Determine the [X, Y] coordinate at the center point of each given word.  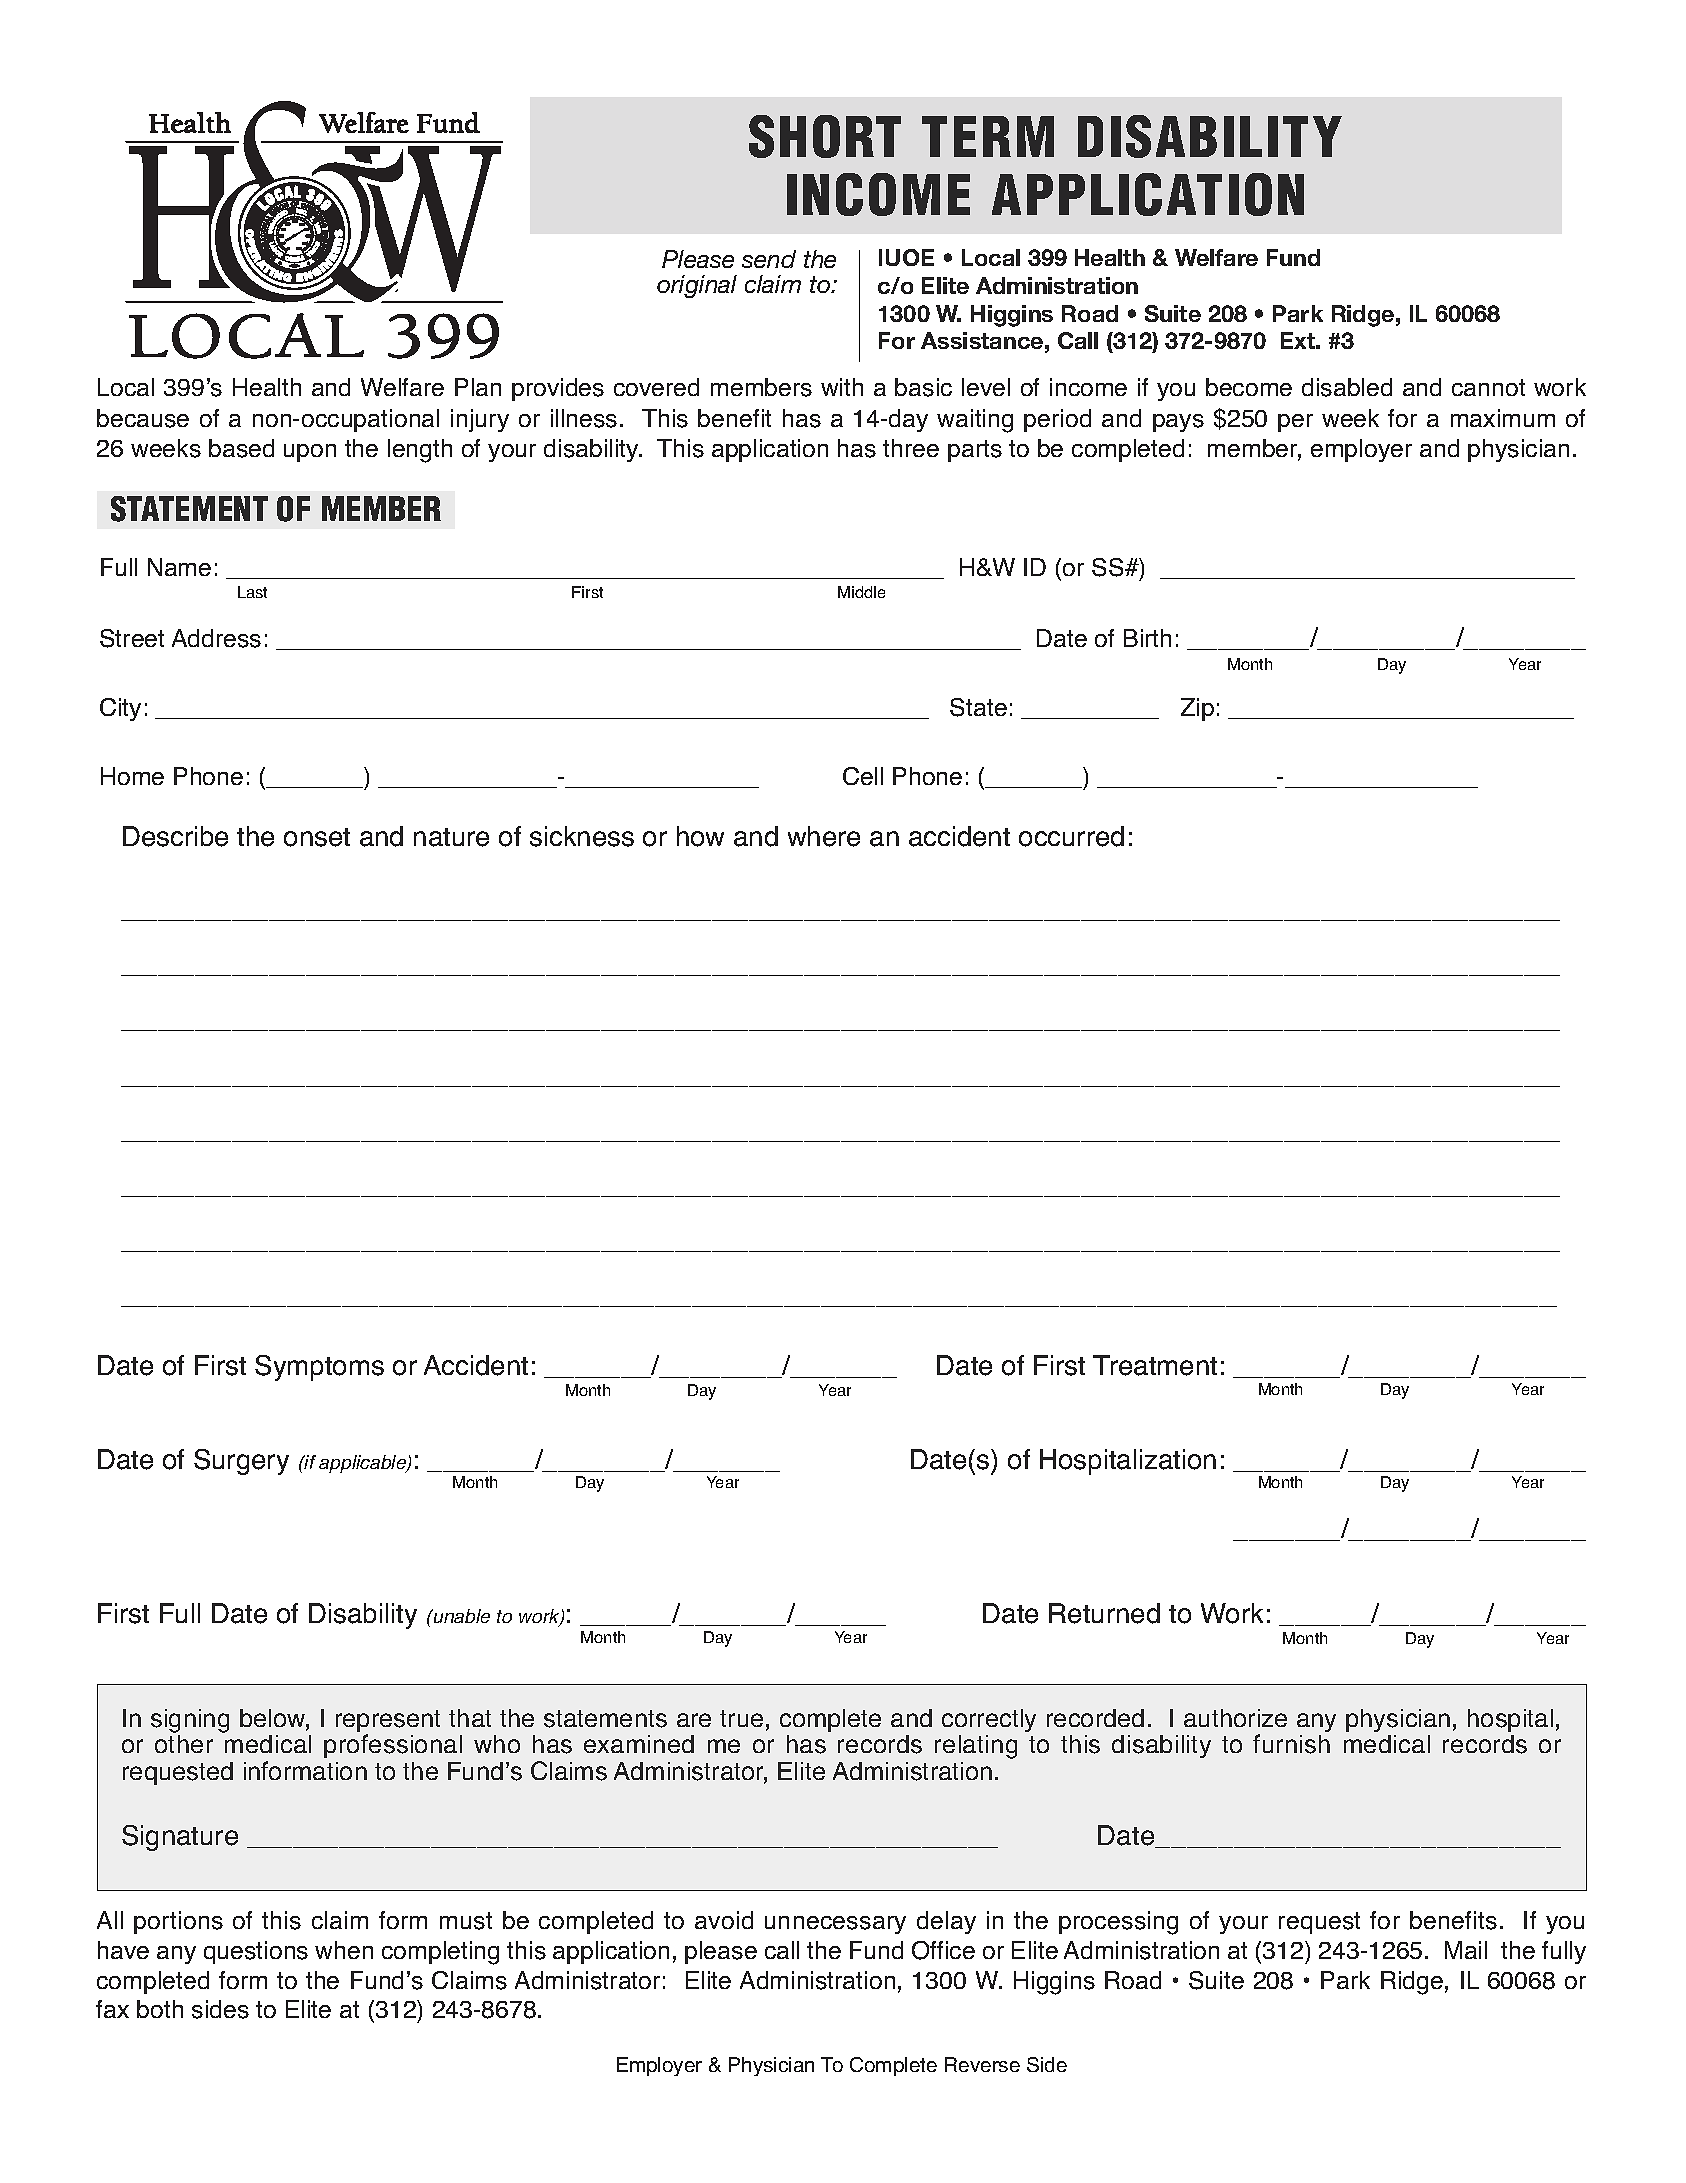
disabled [1347, 387]
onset [317, 837]
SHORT [825, 136]
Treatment [1155, 1365]
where [824, 836]
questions [256, 1952]
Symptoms [319, 1368]
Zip [1197, 709]
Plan [478, 387]
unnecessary [835, 1925]
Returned [1104, 1613]
